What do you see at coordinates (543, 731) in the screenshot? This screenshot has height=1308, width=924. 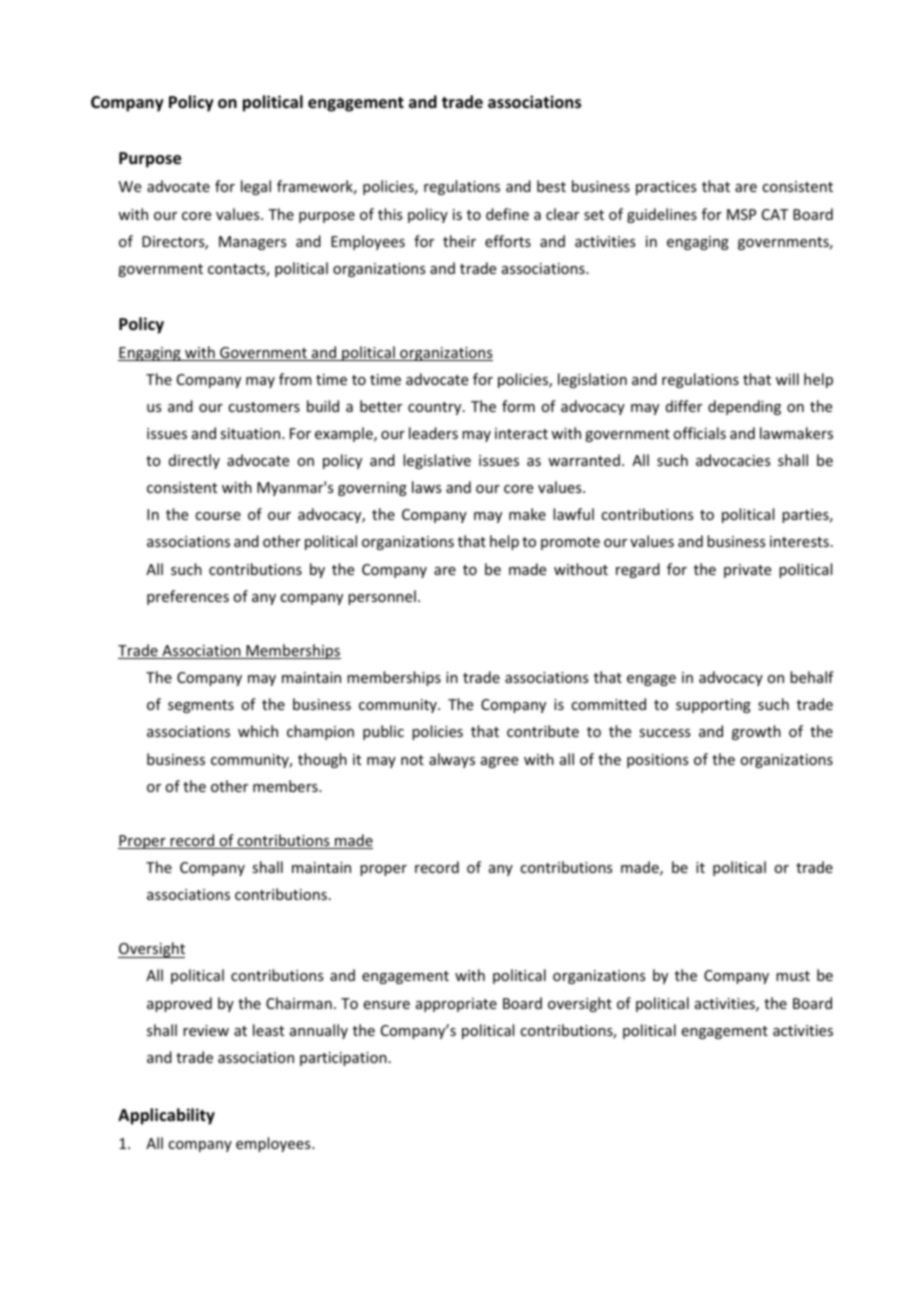 I see `contribute` at bounding box center [543, 731].
